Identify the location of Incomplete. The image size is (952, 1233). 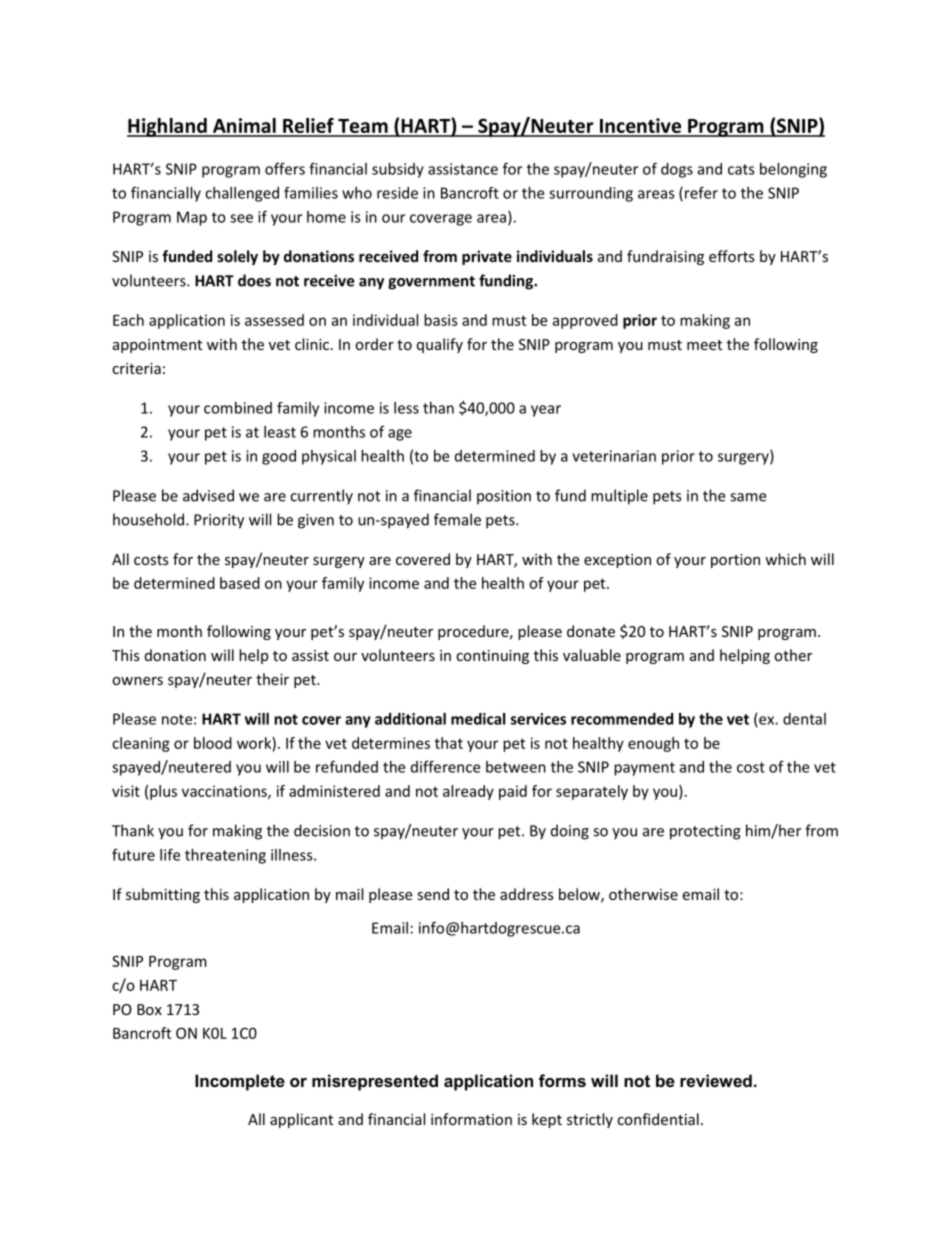
(240, 1082).
